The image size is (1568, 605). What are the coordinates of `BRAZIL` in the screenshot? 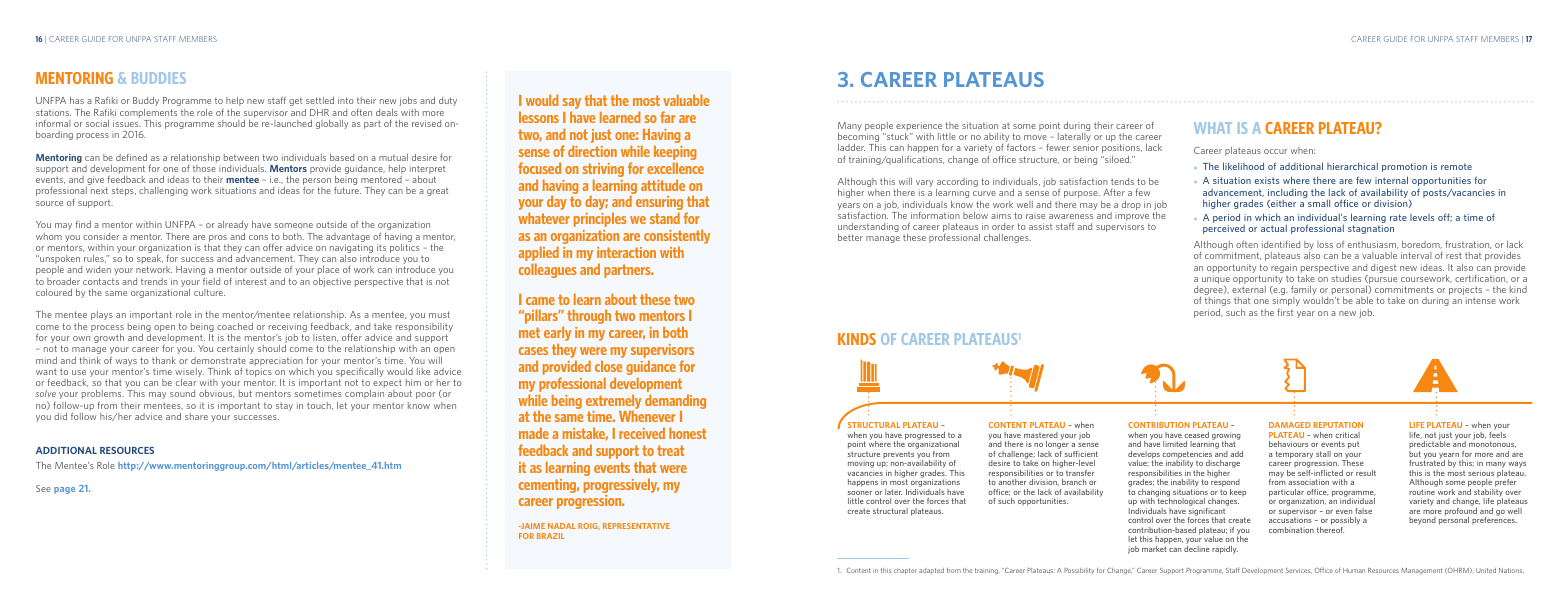 It's located at (550, 536).
